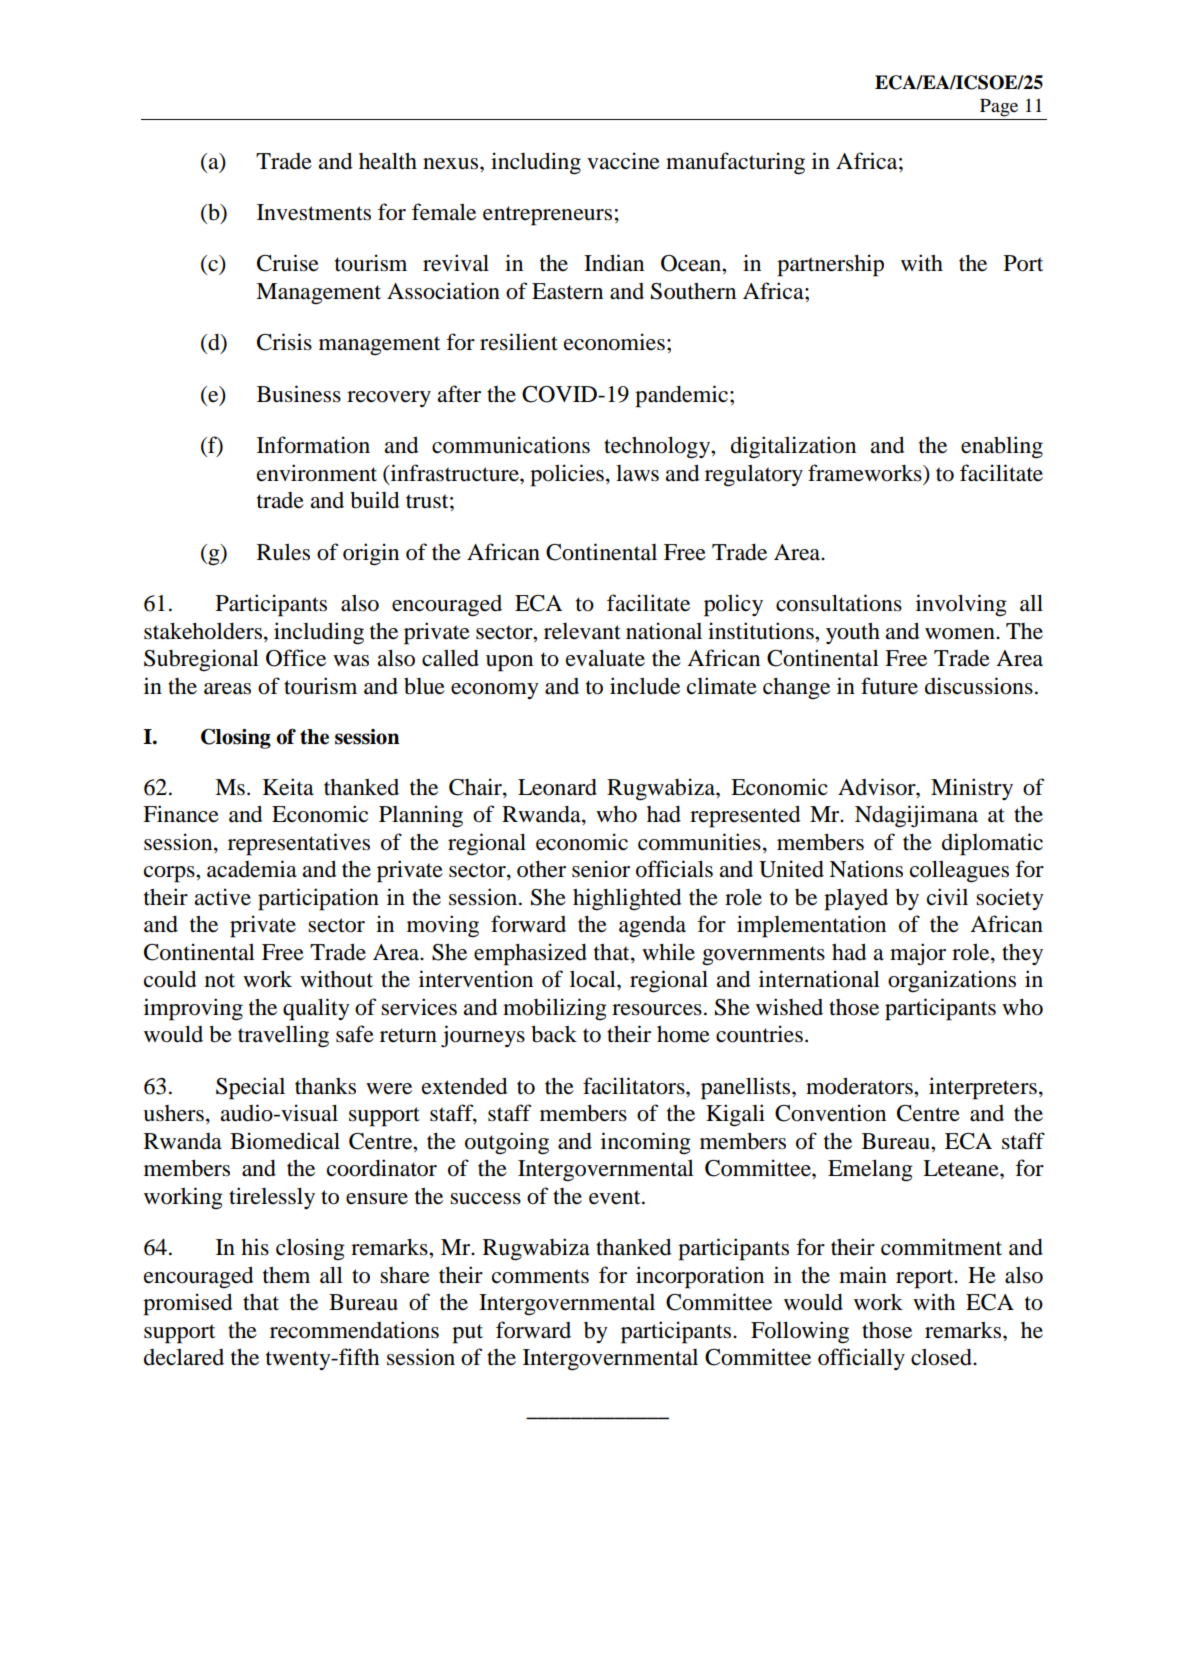 This document has width=1187, height=1679. What do you see at coordinates (918, 954) in the document?
I see `major` at bounding box center [918, 954].
